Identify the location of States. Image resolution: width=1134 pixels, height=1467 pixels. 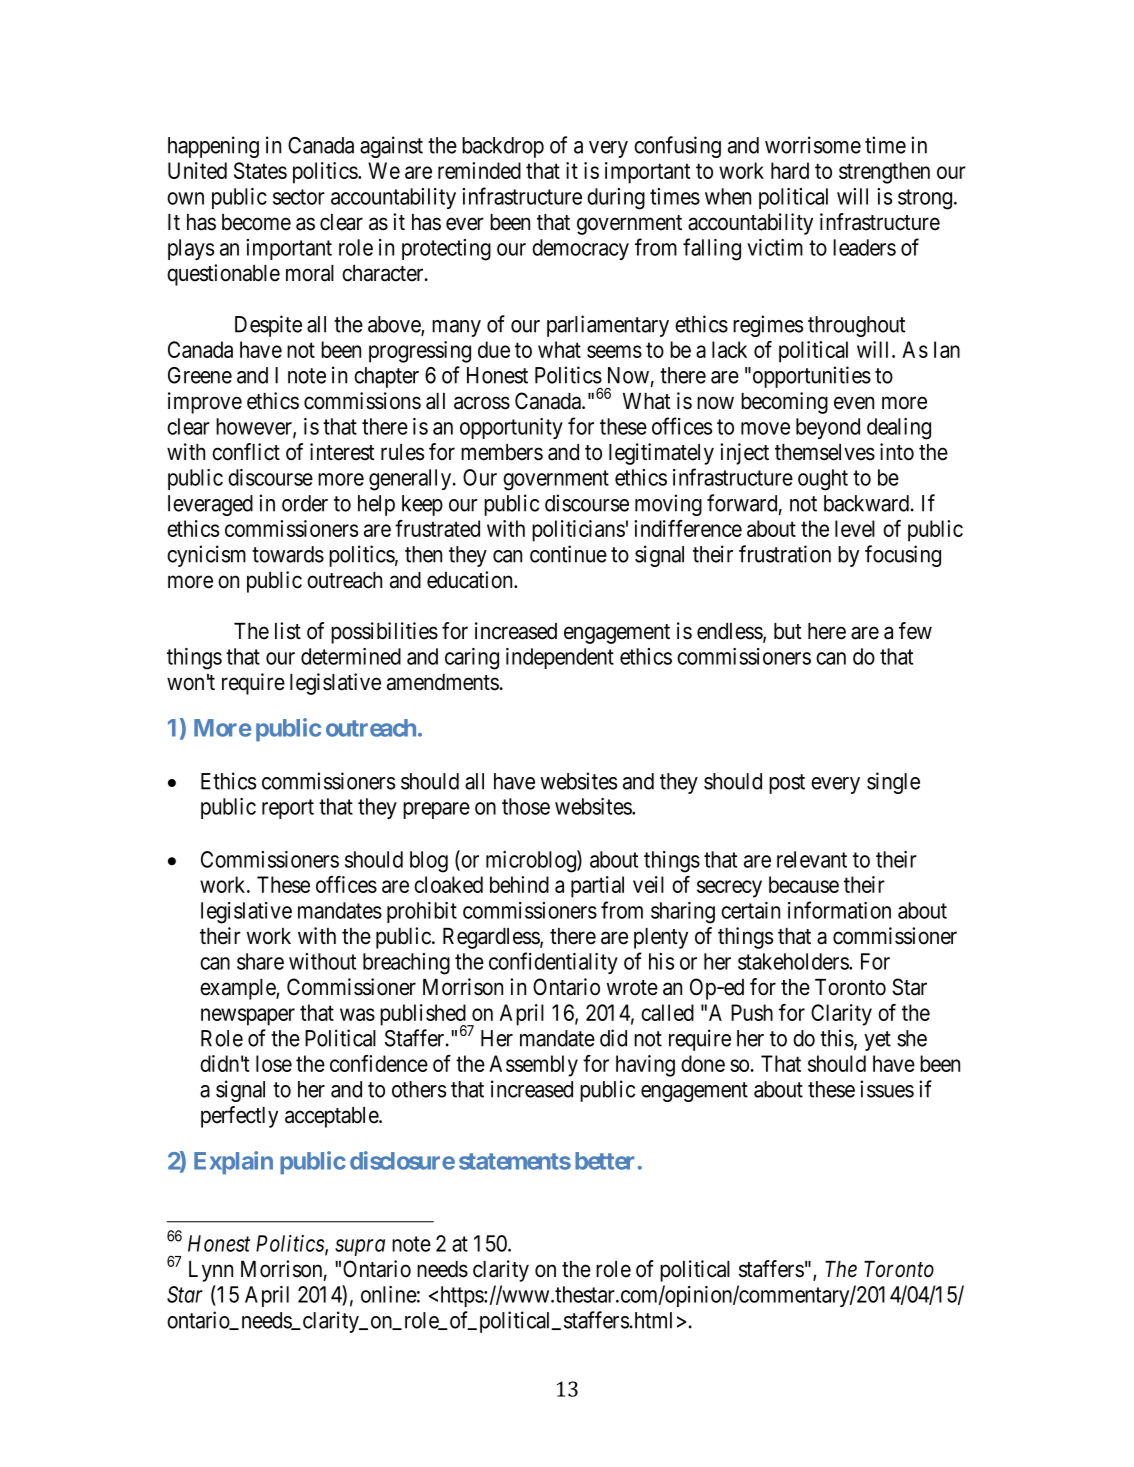
(260, 170).
